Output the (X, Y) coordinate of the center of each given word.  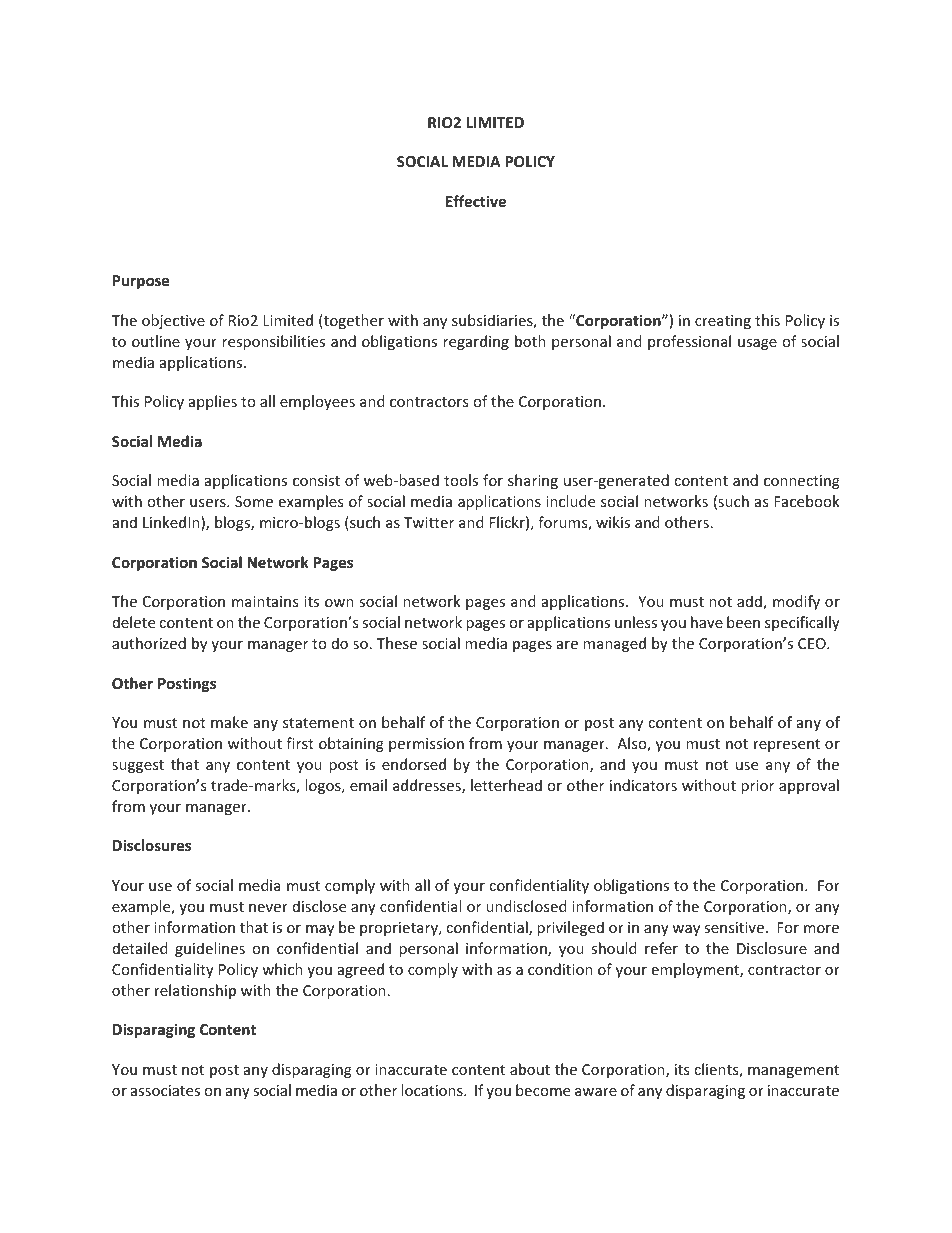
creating (723, 322)
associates (165, 1090)
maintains (265, 601)
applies (213, 402)
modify (796, 602)
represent (787, 745)
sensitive (734, 927)
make (229, 722)
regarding (476, 342)
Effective (476, 201)
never (268, 908)
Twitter (429, 522)
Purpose (141, 282)
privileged (570, 928)
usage (757, 344)
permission (426, 745)
